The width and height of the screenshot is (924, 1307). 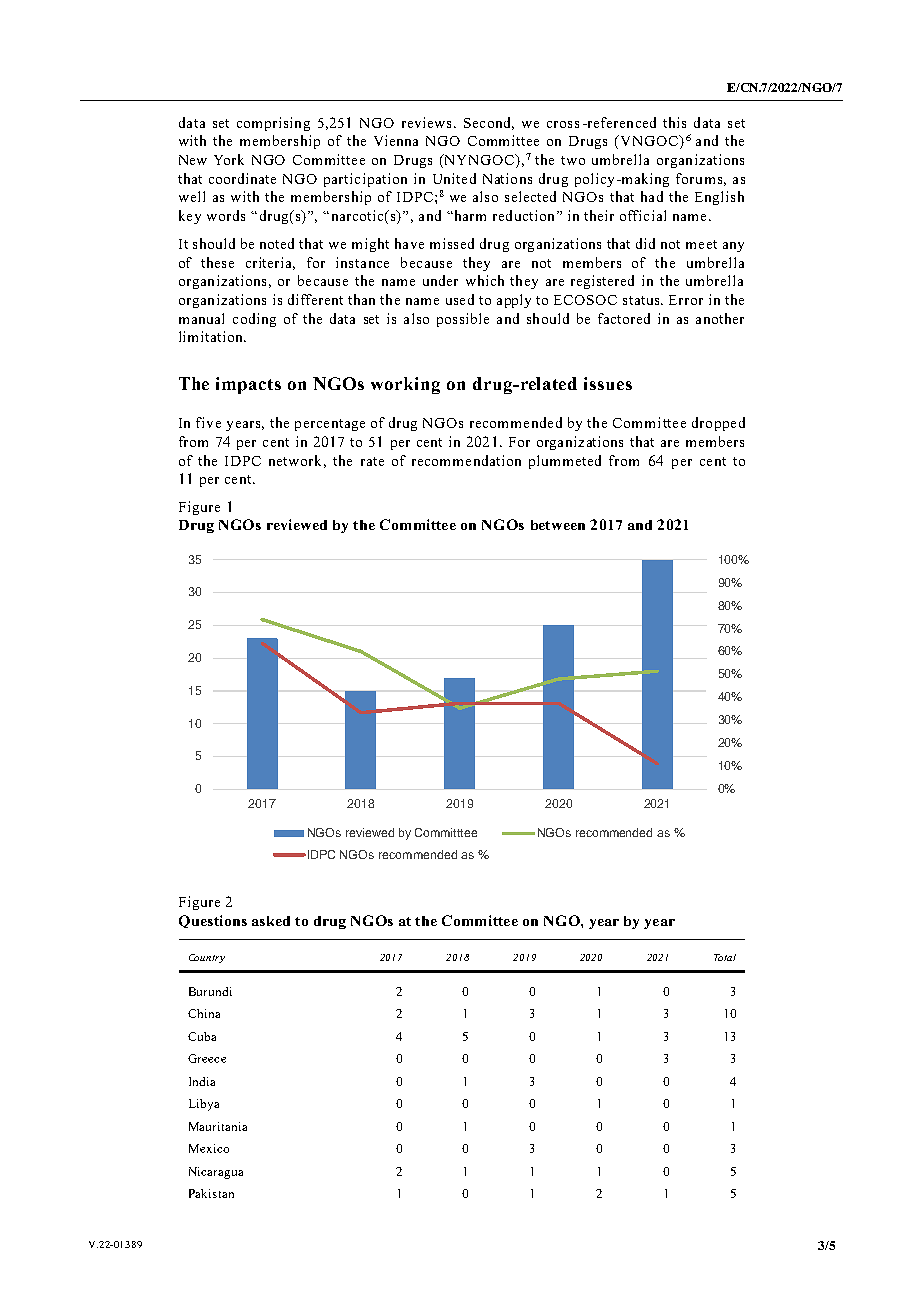 I want to click on between, so click(x=558, y=525).
